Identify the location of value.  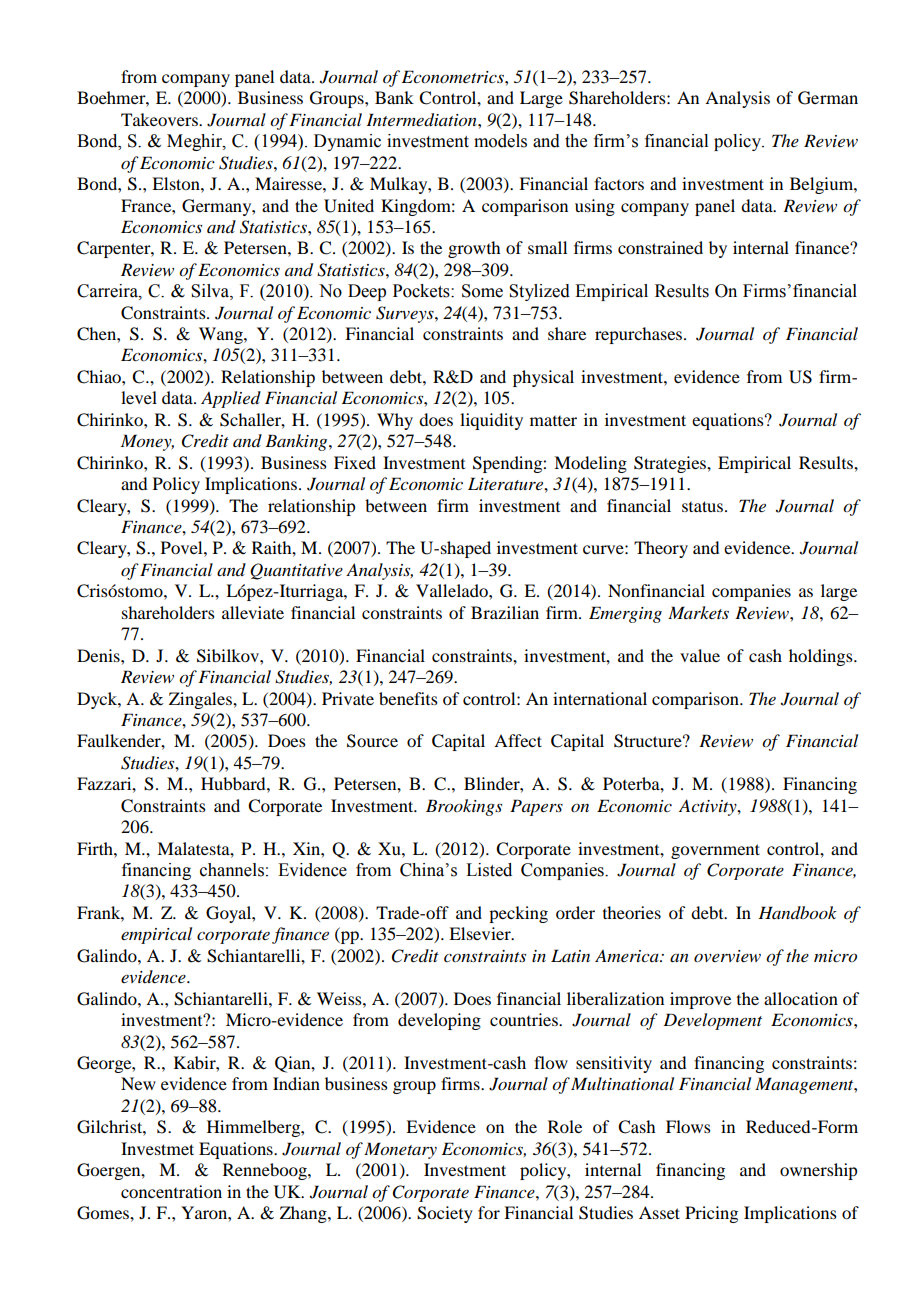
(700, 655).
